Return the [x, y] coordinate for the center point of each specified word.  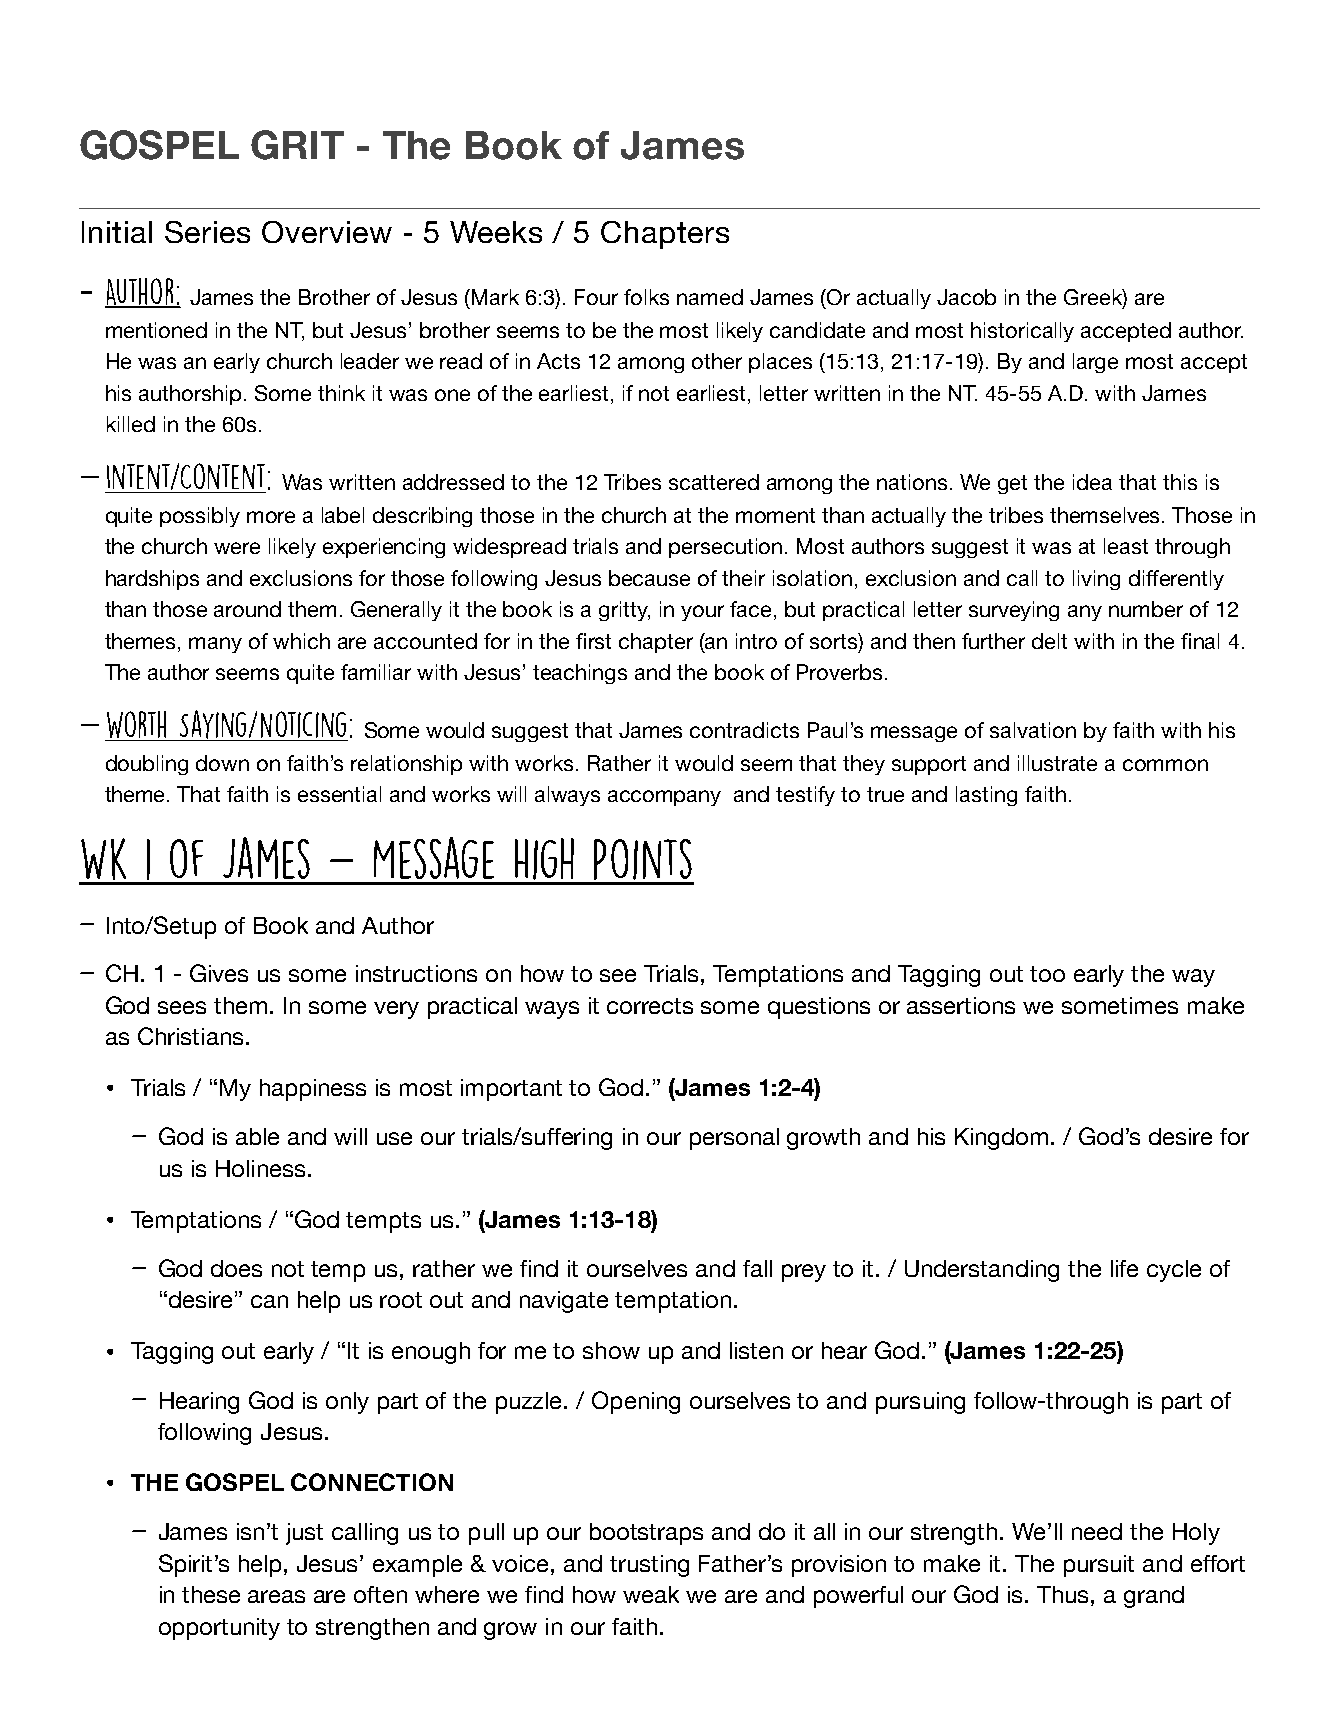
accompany [664, 798]
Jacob [966, 297]
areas [276, 1596]
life [1124, 1268]
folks [646, 297]
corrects [650, 1006]
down [222, 763]
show [611, 1350]
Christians [190, 1036]
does [236, 1268]
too [1047, 974]
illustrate [1057, 763]
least [1126, 546]
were [237, 548]
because [649, 578]
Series [207, 232]
